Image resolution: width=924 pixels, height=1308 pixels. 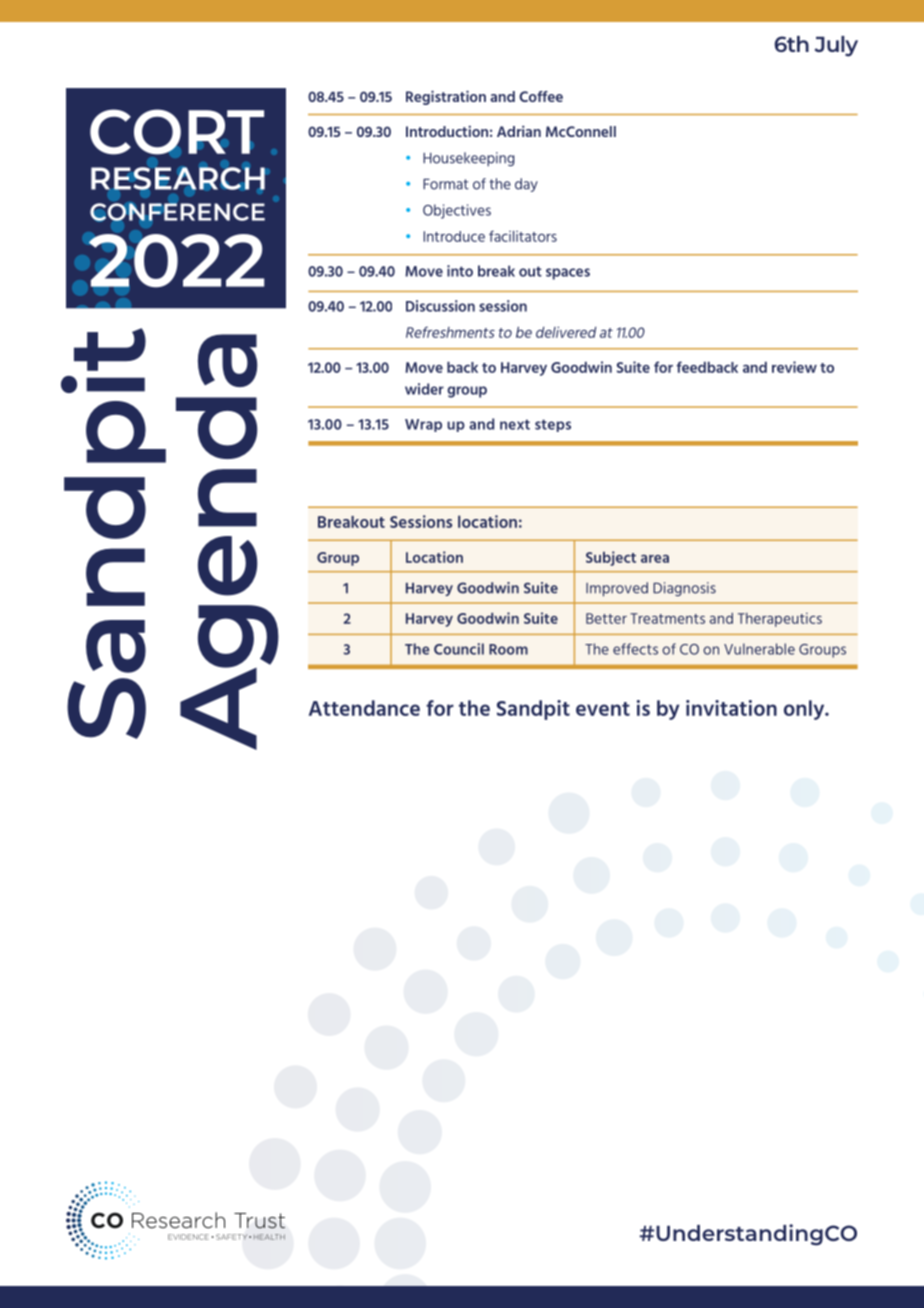 I want to click on Wrap, so click(x=423, y=425).
